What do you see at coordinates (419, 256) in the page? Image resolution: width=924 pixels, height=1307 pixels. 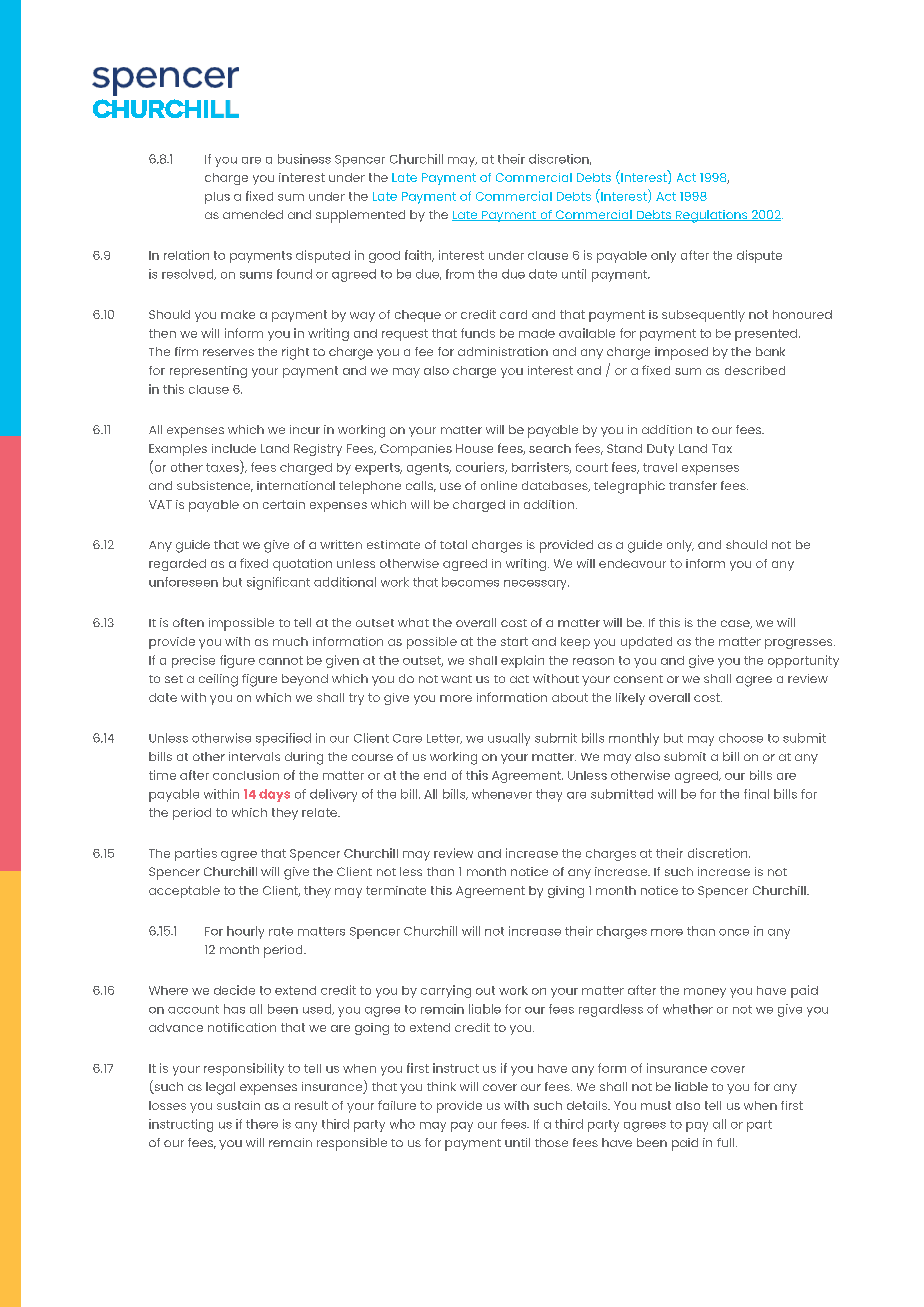 I see `faith` at bounding box center [419, 256].
